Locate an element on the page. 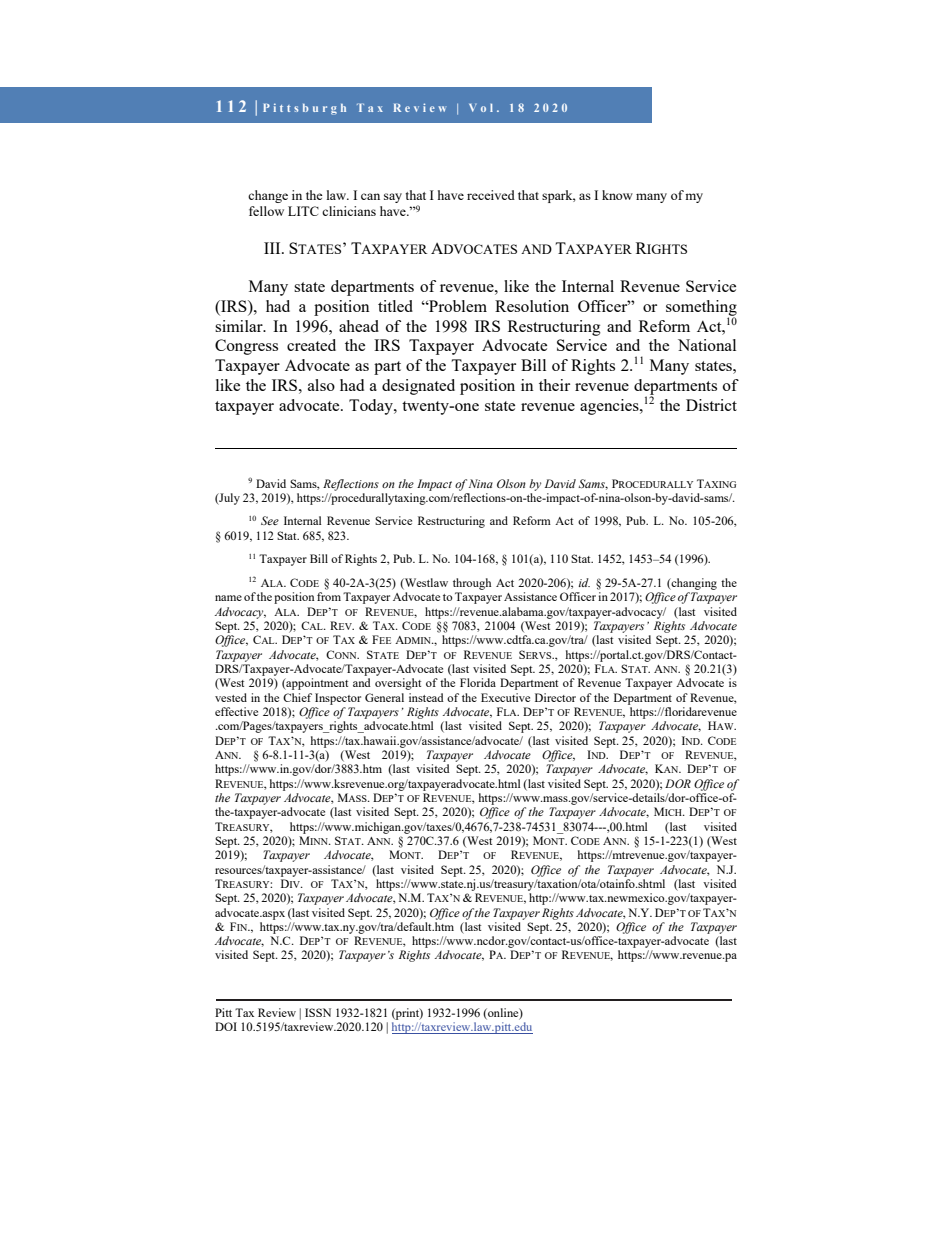 The image size is (952, 1233). Director is located at coordinates (555, 697).
